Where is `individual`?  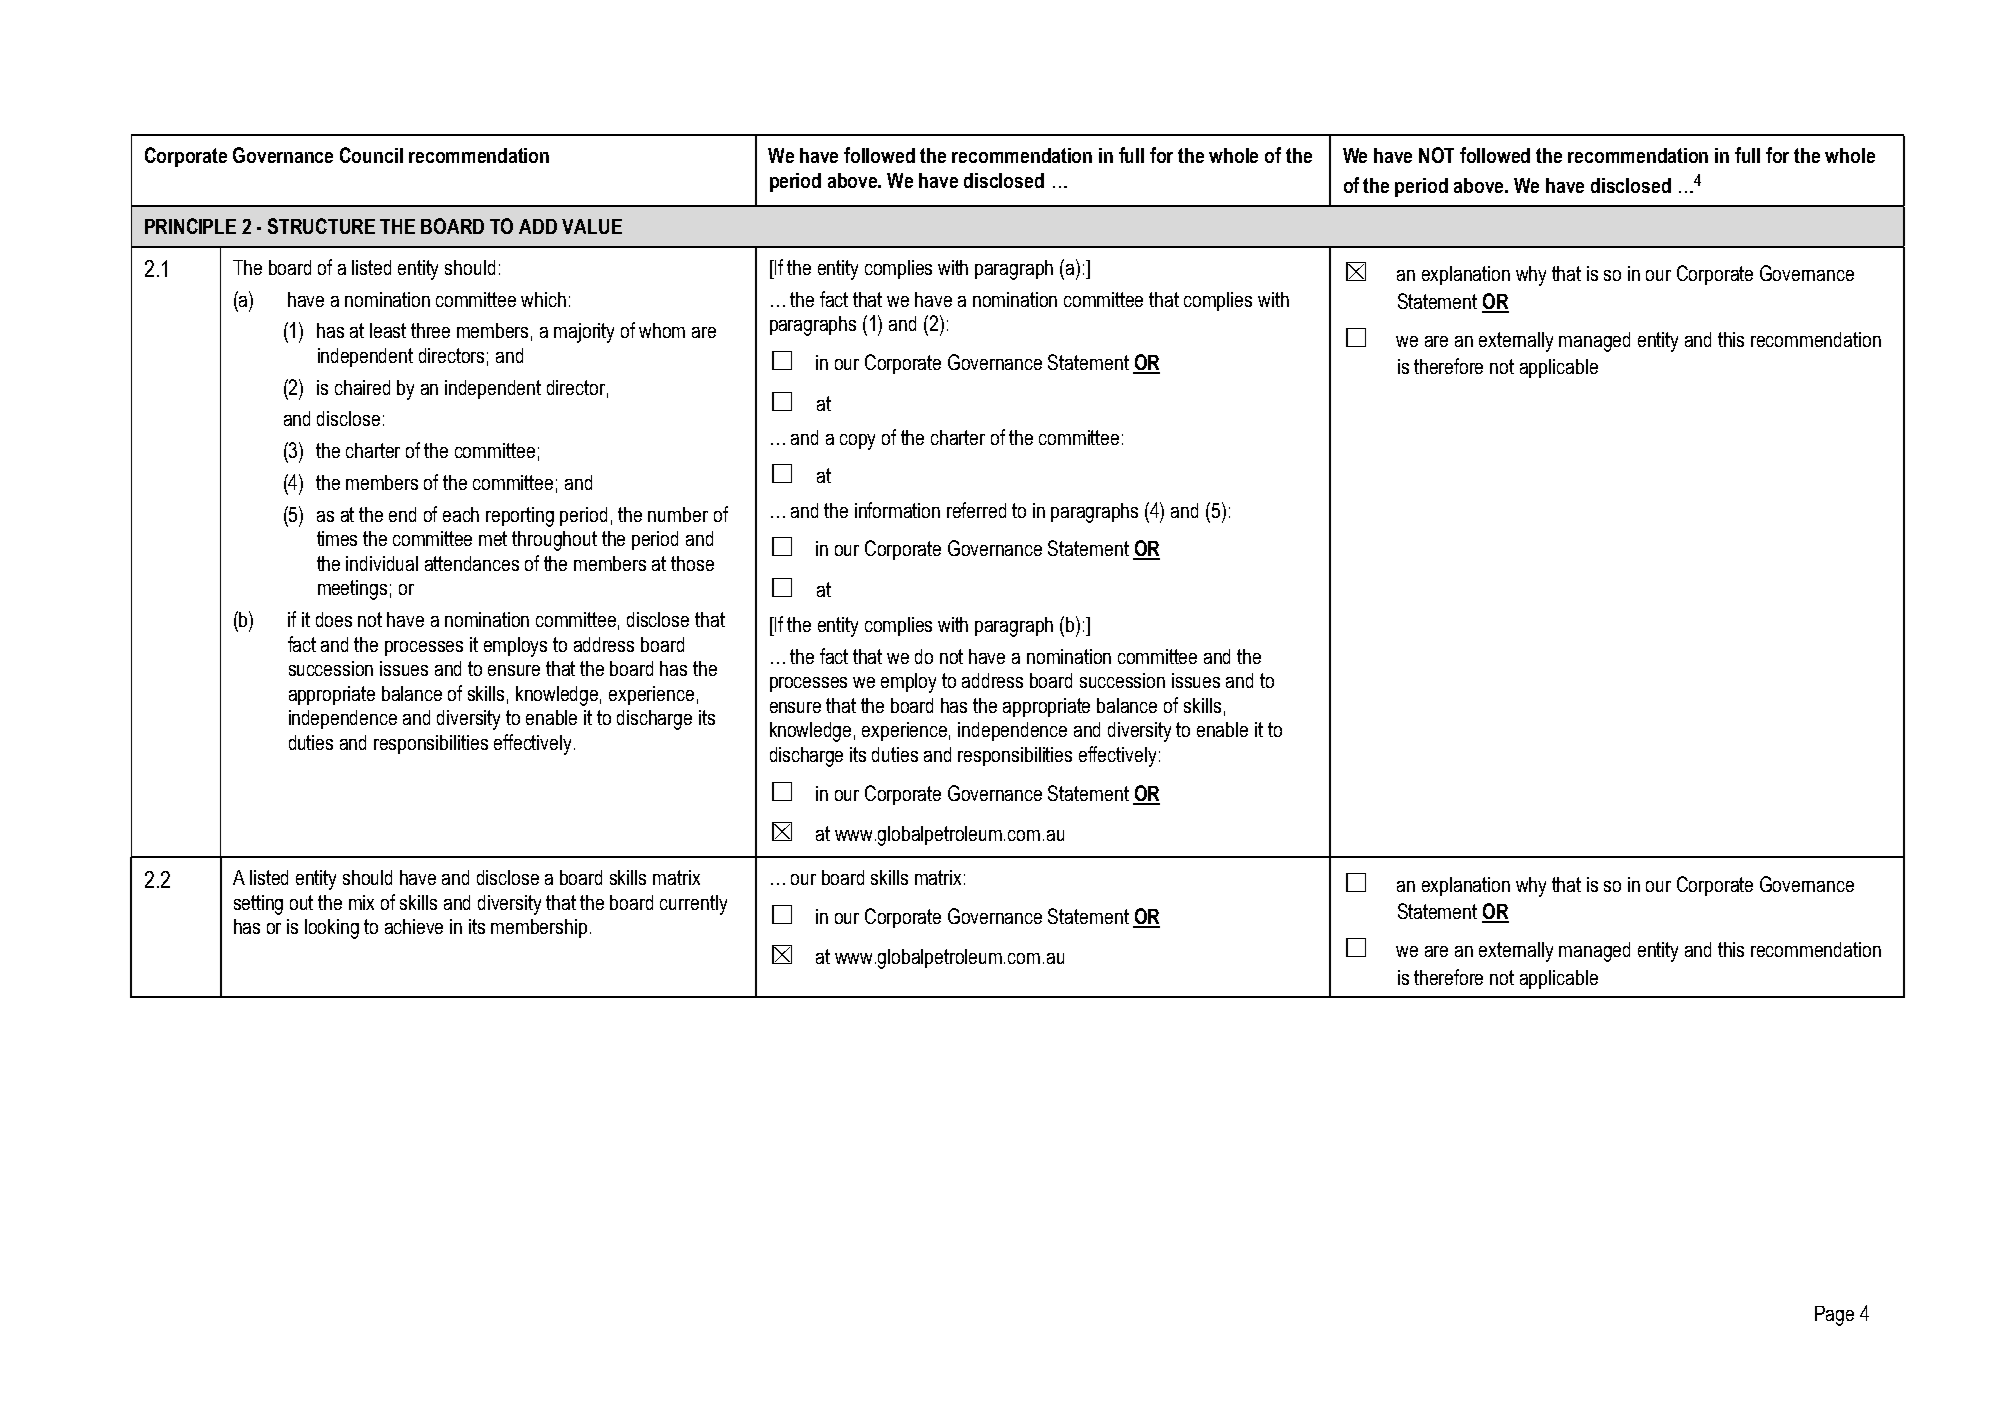
individual is located at coordinates (382, 563).
